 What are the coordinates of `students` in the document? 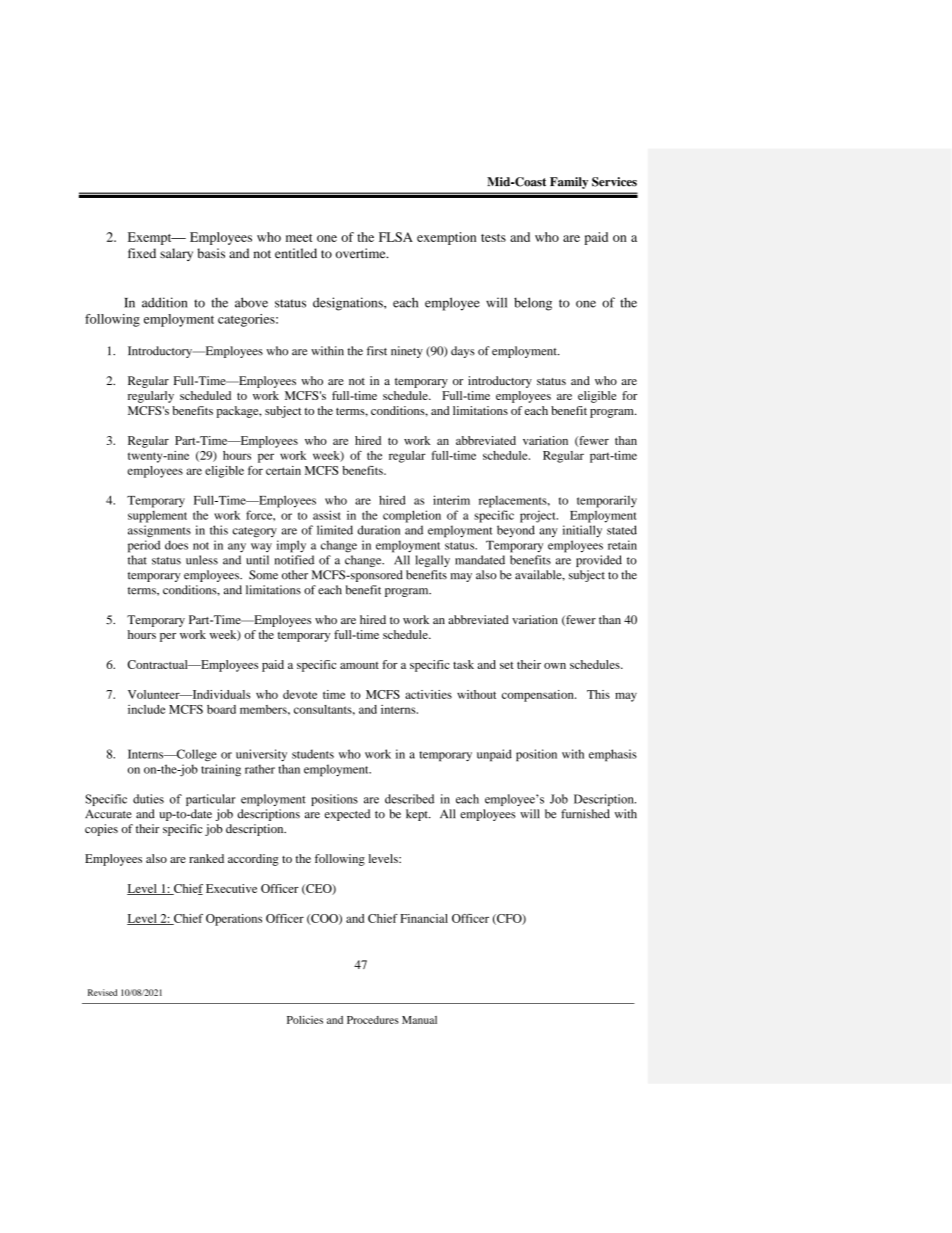 It's located at (313, 754).
